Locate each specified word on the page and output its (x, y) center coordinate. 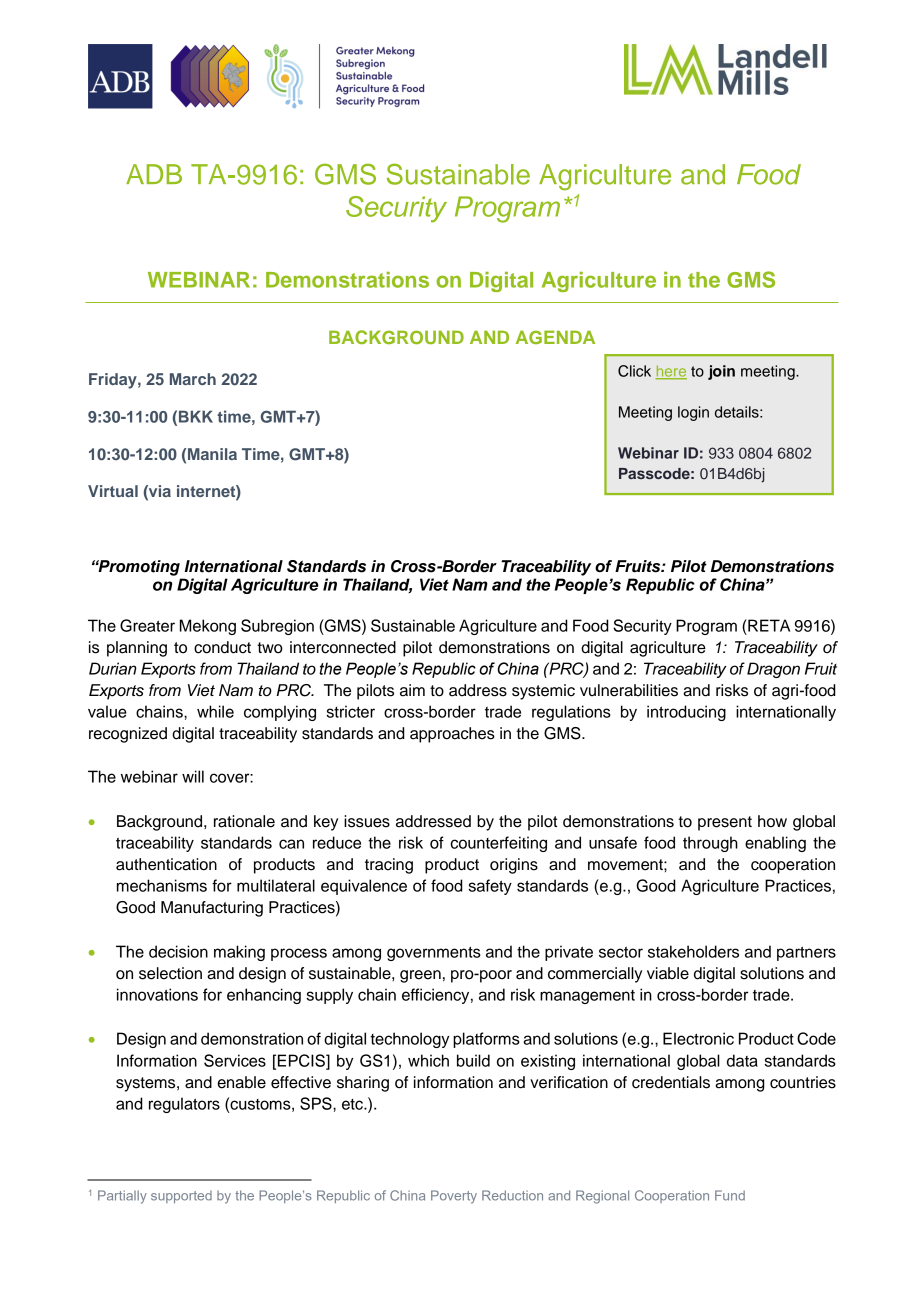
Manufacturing (212, 909)
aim (412, 690)
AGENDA (555, 337)
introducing (686, 713)
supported (181, 1197)
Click (634, 371)
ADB (154, 174)
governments (434, 954)
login (693, 413)
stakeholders (693, 951)
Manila (212, 454)
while (215, 711)
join (721, 372)
